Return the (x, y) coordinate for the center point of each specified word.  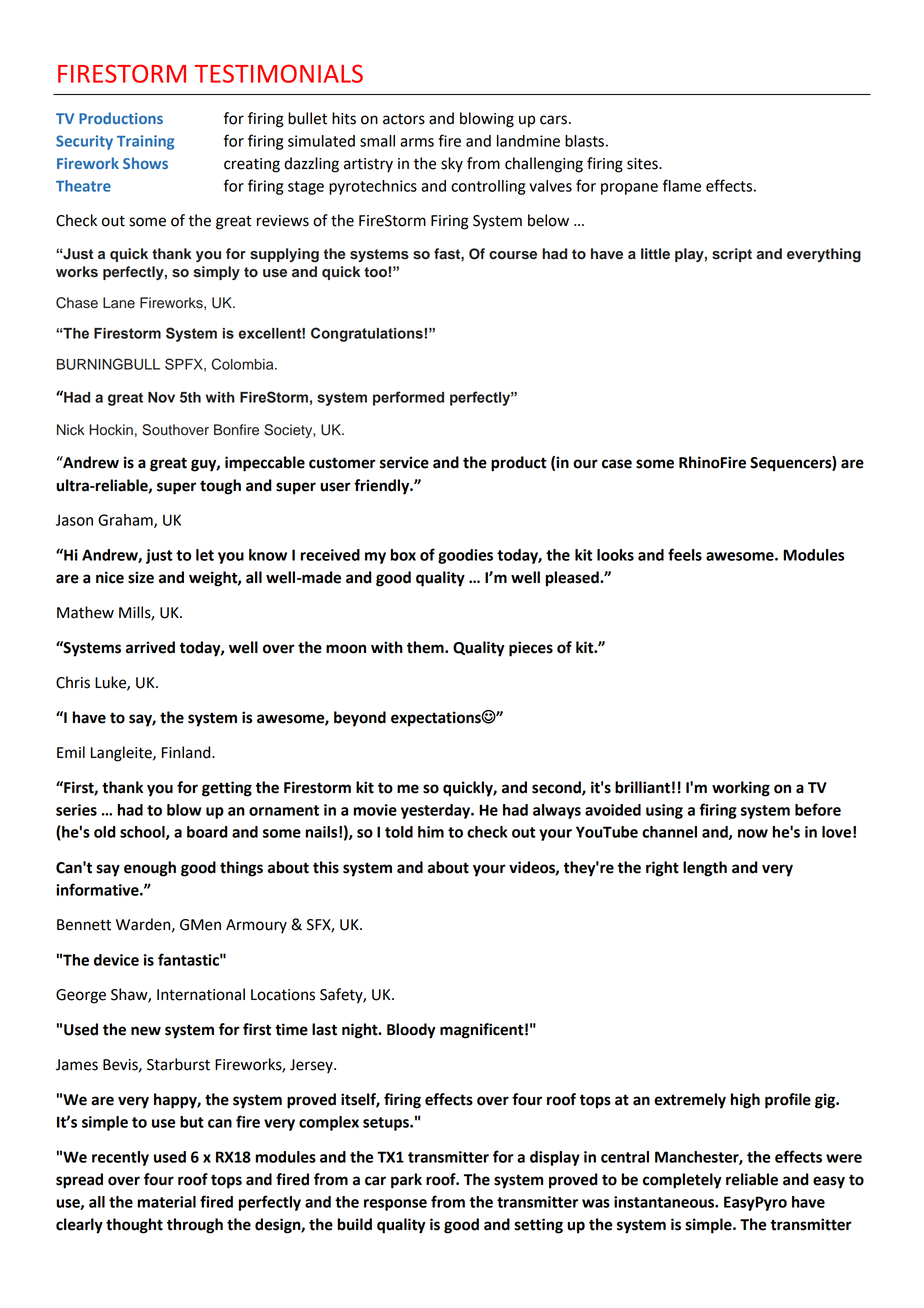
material (167, 1202)
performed (408, 398)
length (705, 869)
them (426, 647)
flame (682, 185)
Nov (161, 397)
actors (404, 119)
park (406, 1181)
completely (682, 1181)
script (732, 255)
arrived (150, 647)
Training (145, 142)
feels (685, 554)
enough (150, 869)
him (431, 832)
